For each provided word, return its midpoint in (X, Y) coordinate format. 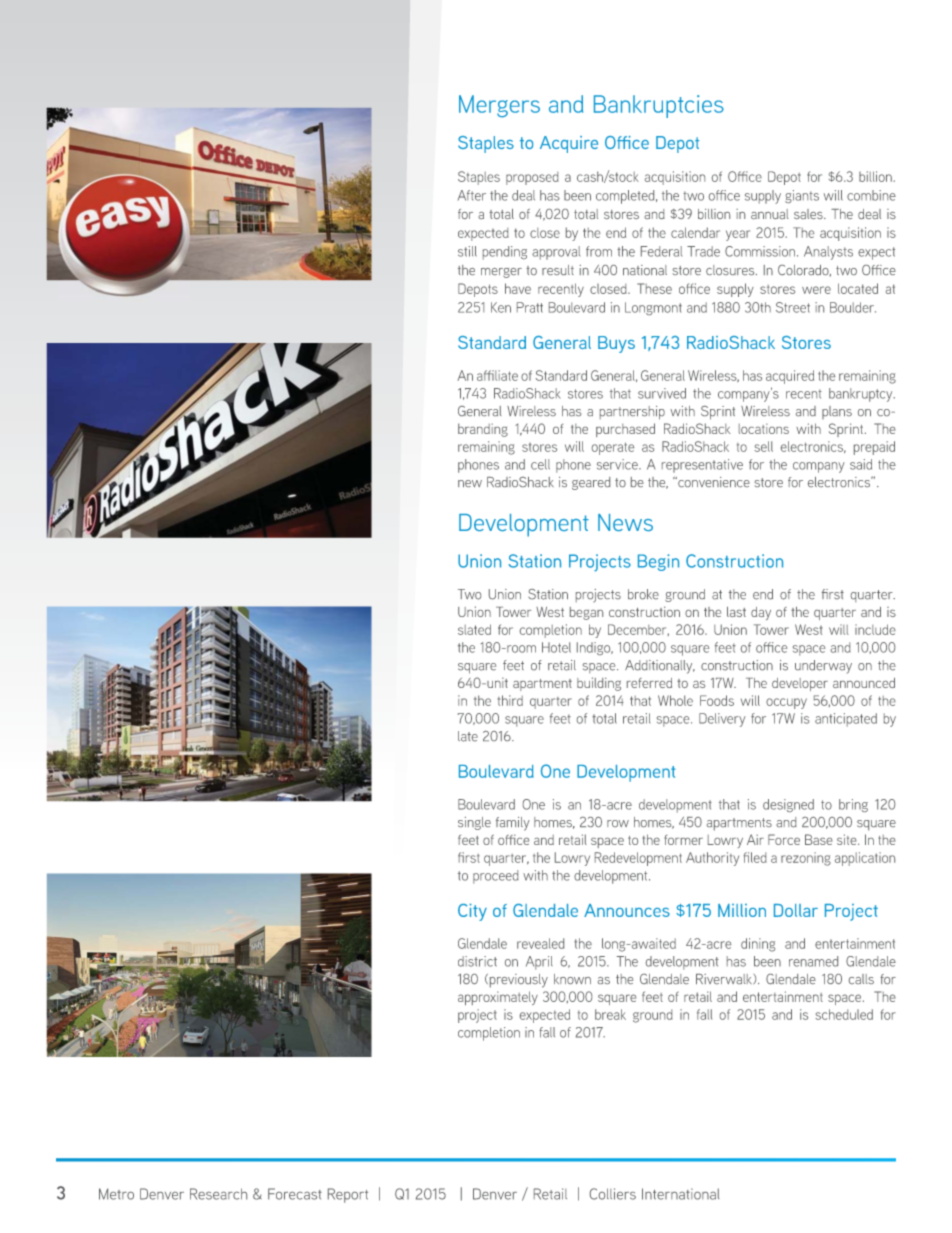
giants (802, 196)
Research (218, 1194)
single (474, 823)
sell (763, 446)
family (513, 824)
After (472, 195)
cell (540, 464)
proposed (532, 178)
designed (788, 805)
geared (591, 483)
